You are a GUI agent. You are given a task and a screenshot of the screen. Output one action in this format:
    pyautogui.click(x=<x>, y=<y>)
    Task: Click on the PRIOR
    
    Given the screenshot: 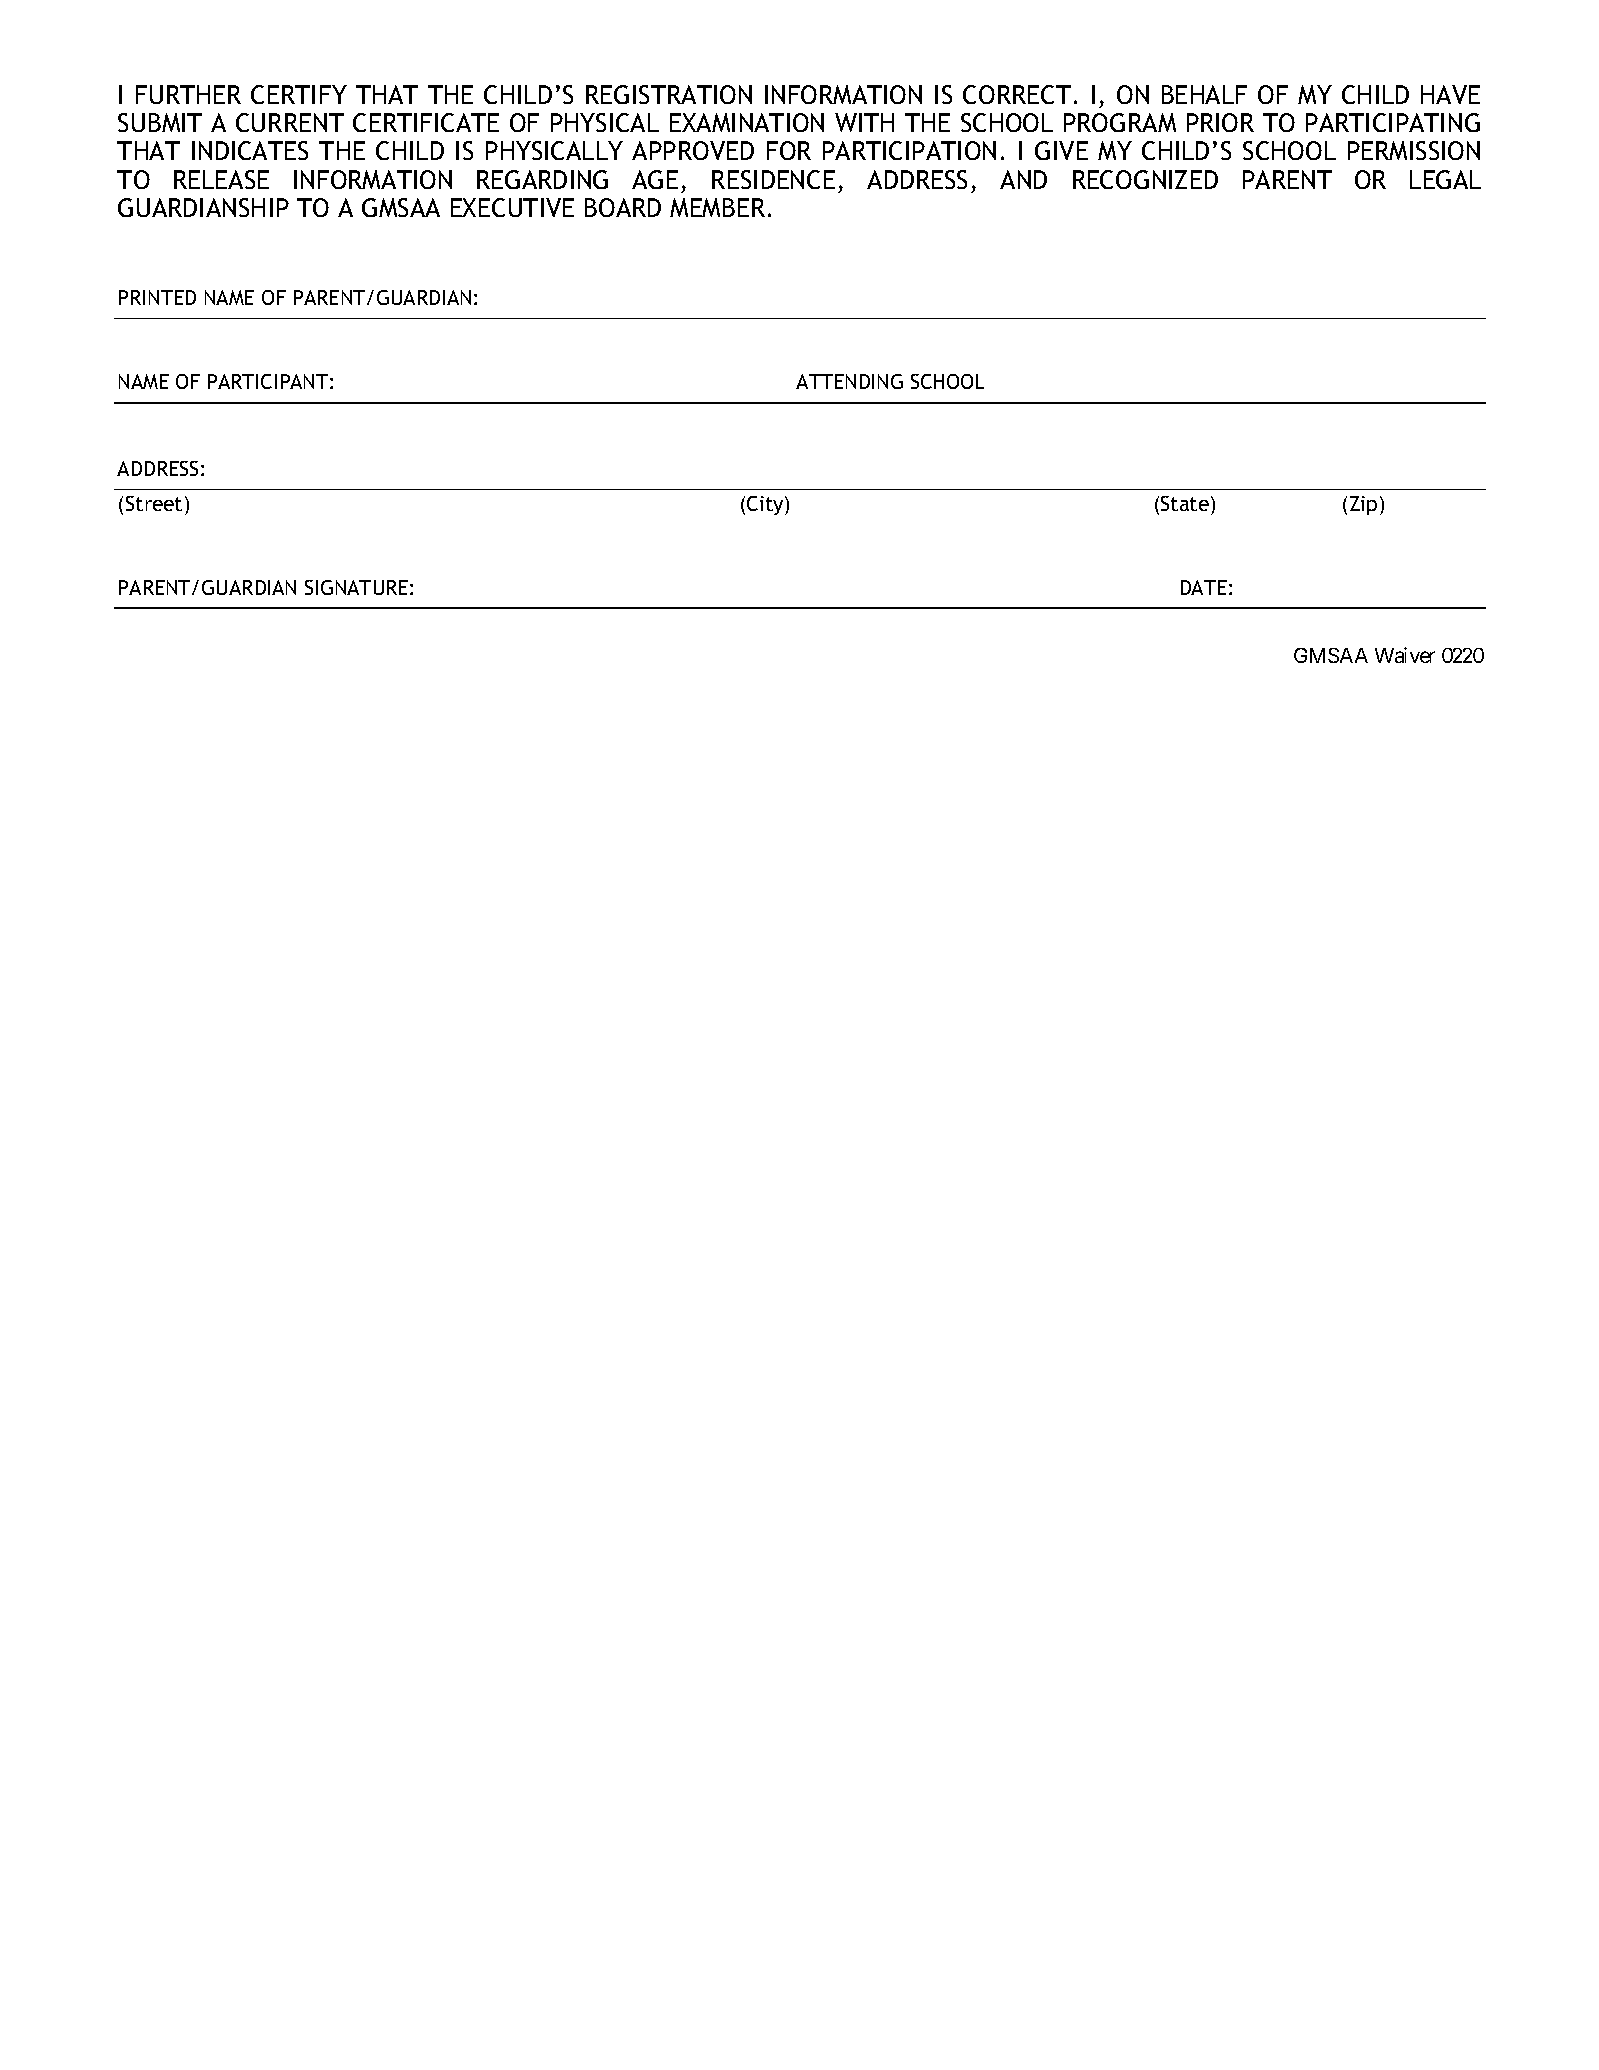 What is the action you would take?
    pyautogui.click(x=1220, y=122)
